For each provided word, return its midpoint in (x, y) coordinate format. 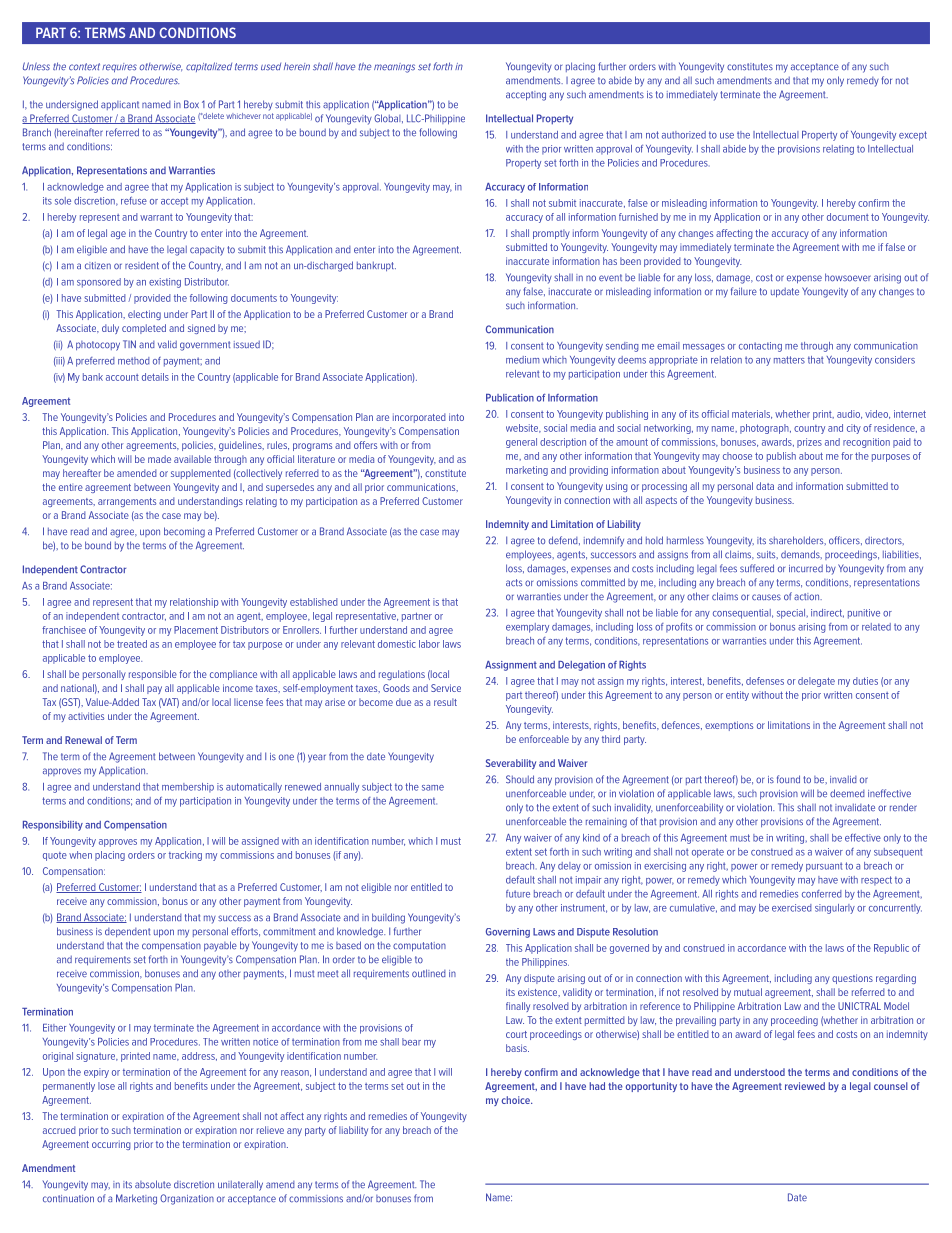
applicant (120, 105)
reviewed (805, 1086)
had (597, 1086)
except (913, 136)
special (791, 614)
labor (429, 644)
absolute (153, 1184)
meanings (394, 68)
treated (132, 644)
